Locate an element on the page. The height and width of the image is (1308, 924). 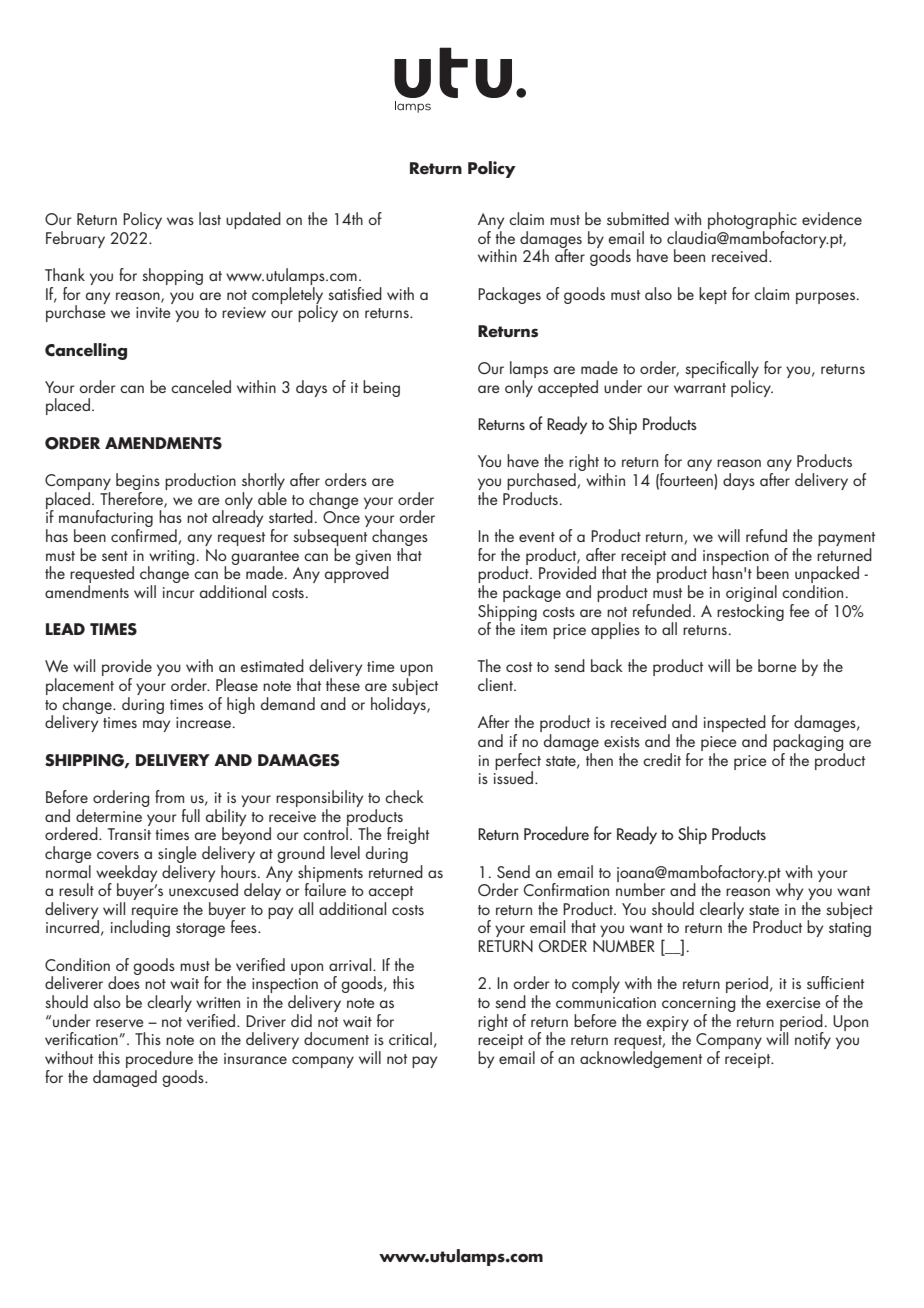
photographic is located at coordinates (752, 222).
